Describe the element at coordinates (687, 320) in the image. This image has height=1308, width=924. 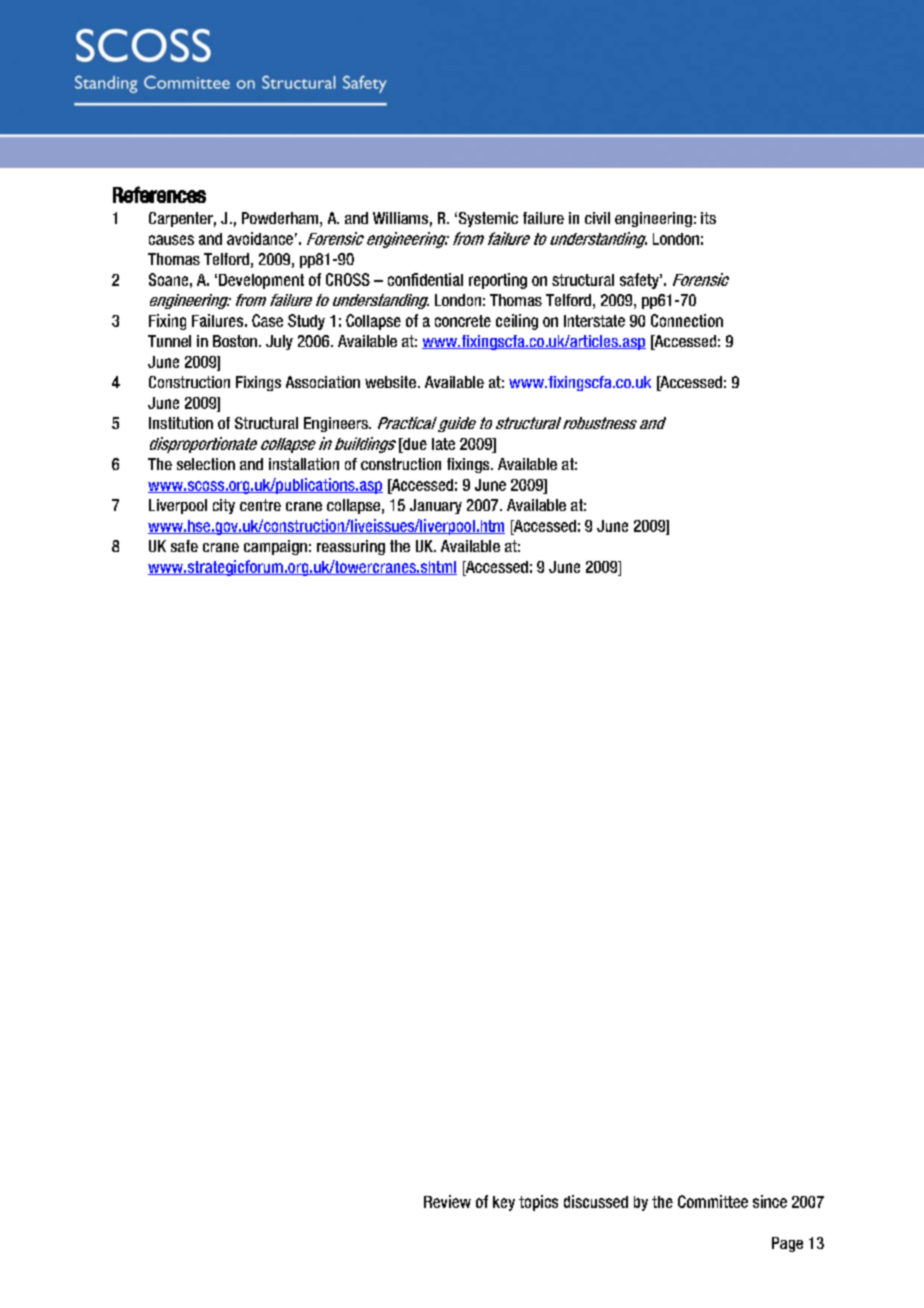
I see `Connection` at that location.
